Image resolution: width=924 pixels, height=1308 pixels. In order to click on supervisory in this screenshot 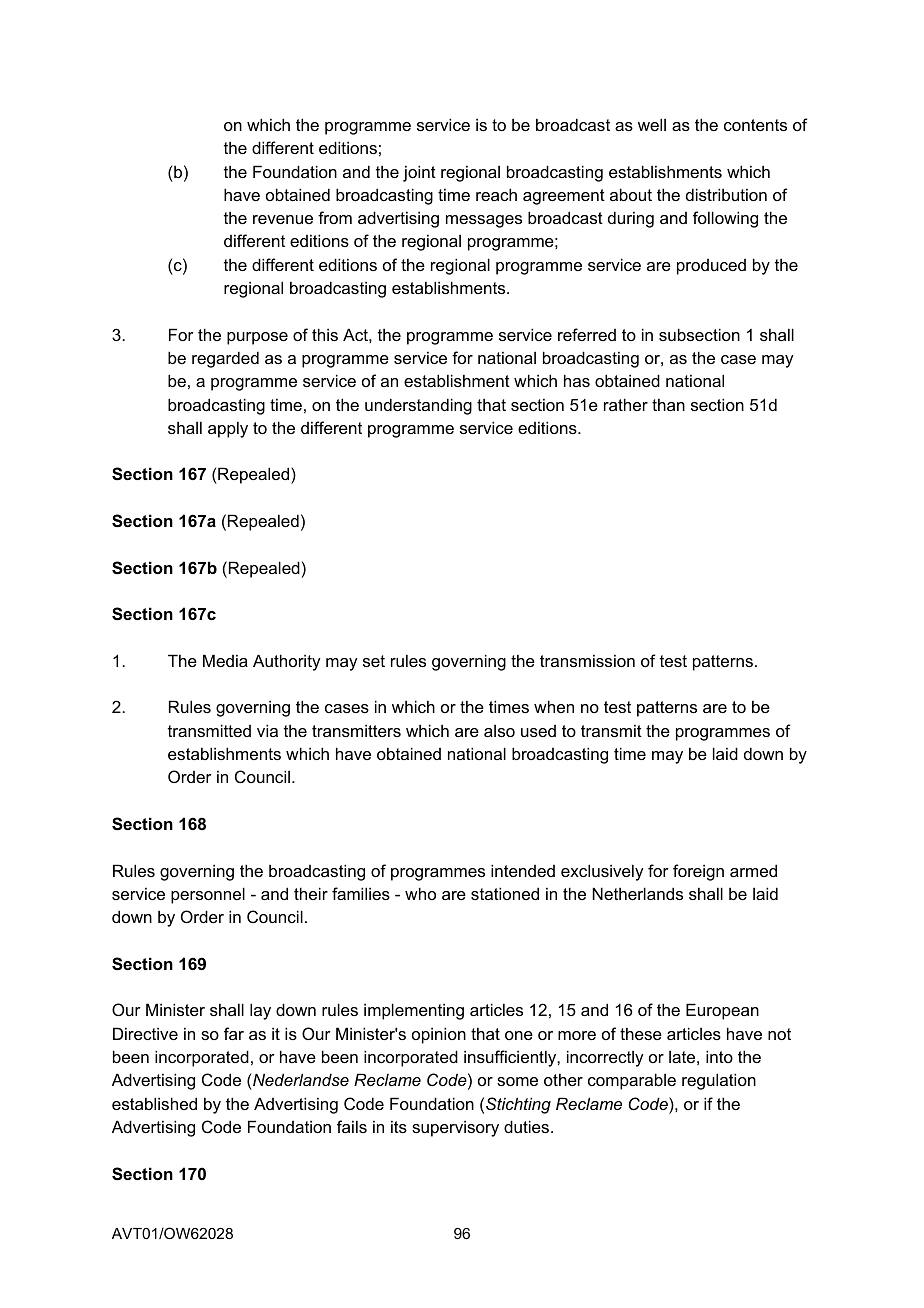, I will do `click(455, 1128)`.
